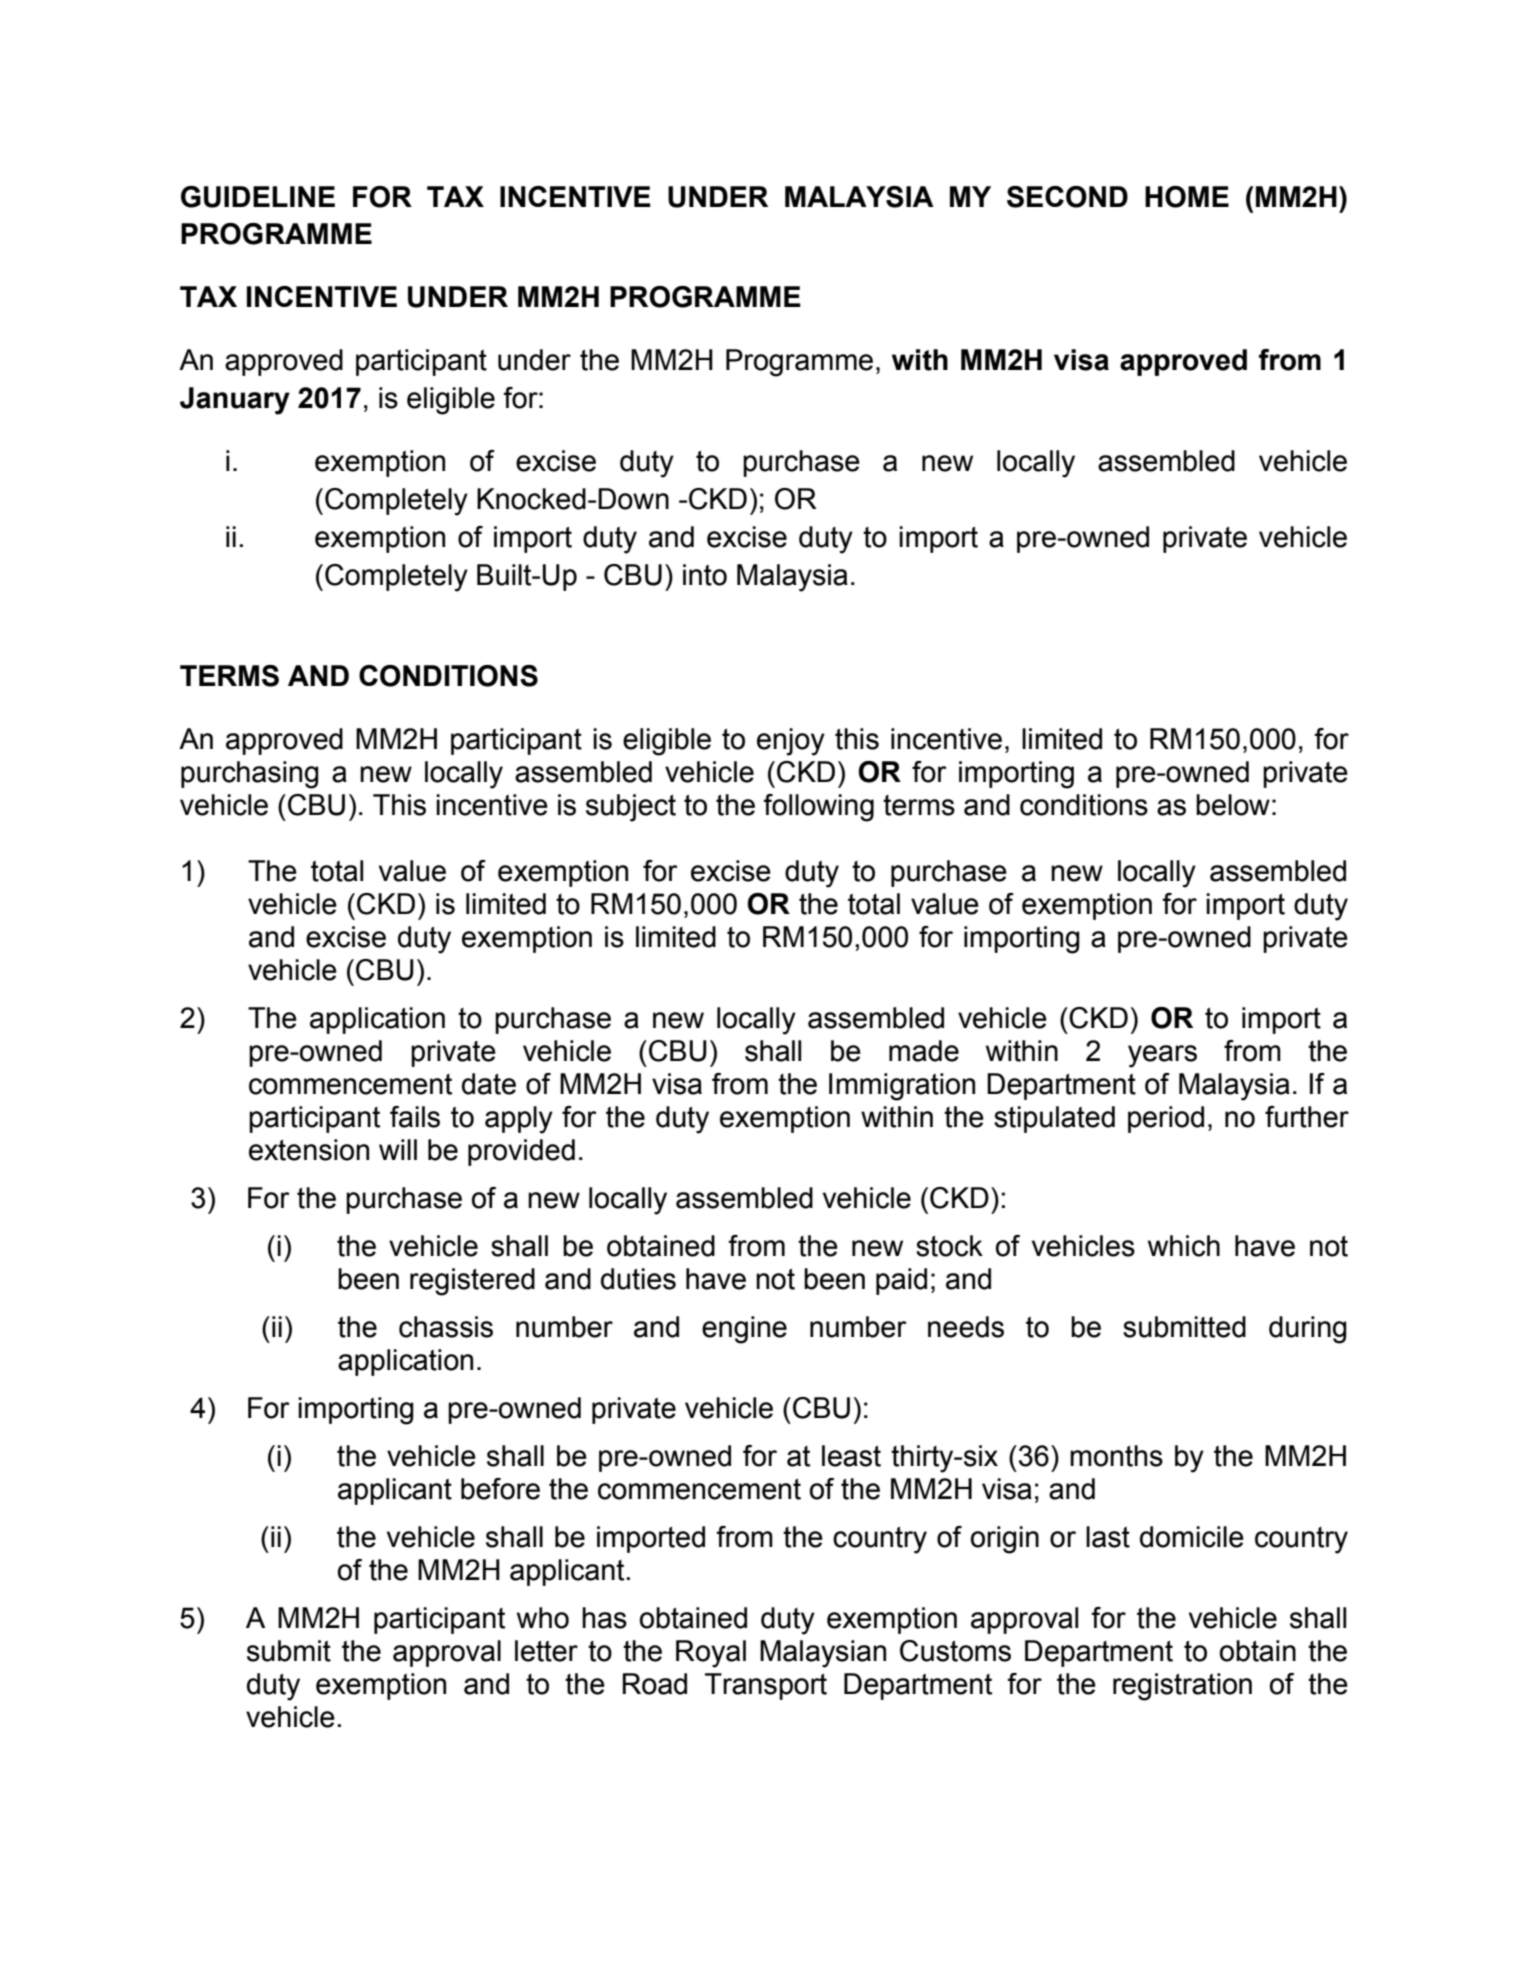  Describe the element at coordinates (902, 1087) in the screenshot. I see `Immigration` at that location.
